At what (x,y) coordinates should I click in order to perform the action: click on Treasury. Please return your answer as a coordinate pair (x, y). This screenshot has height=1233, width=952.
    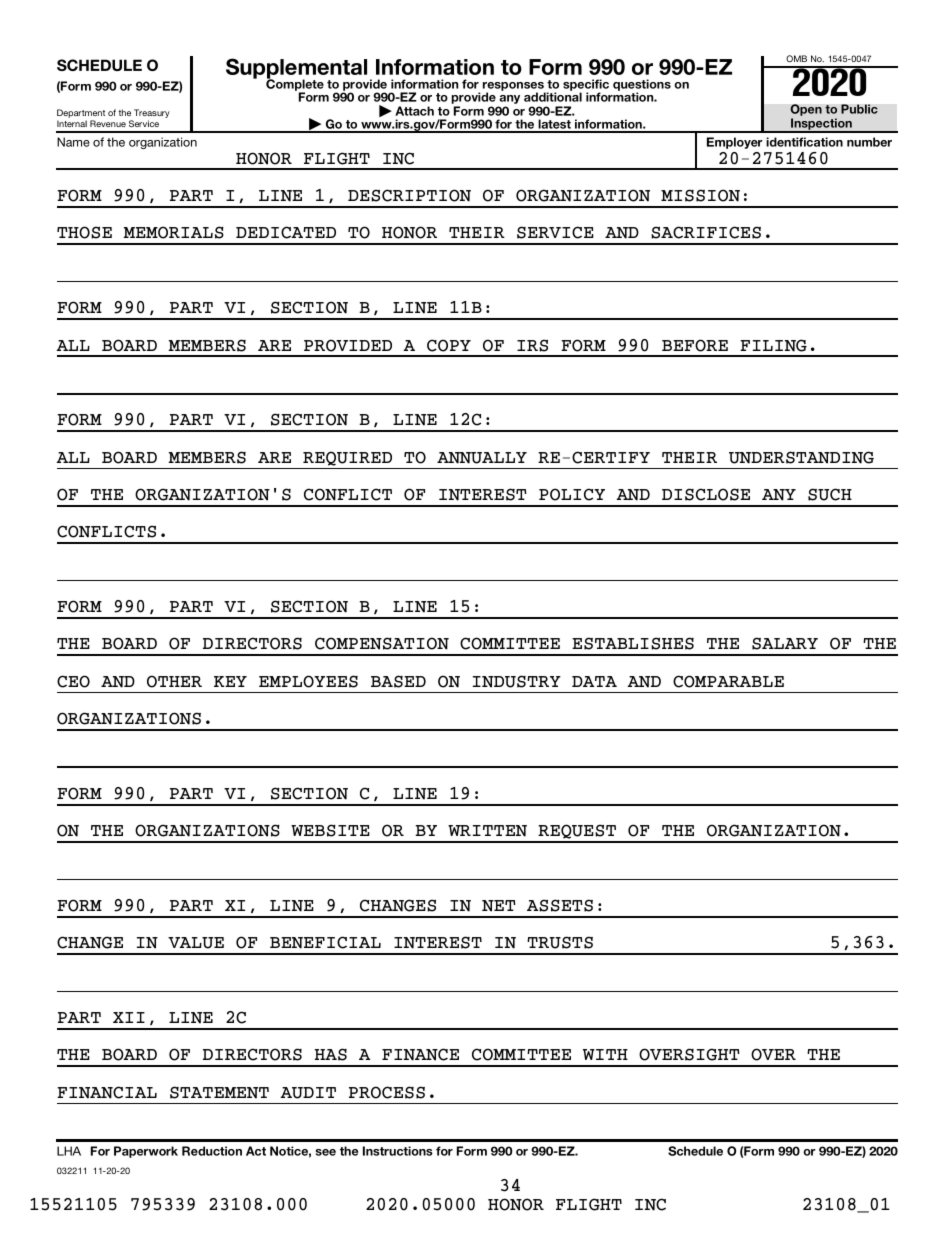
    Looking at the image, I should click on (151, 115).
